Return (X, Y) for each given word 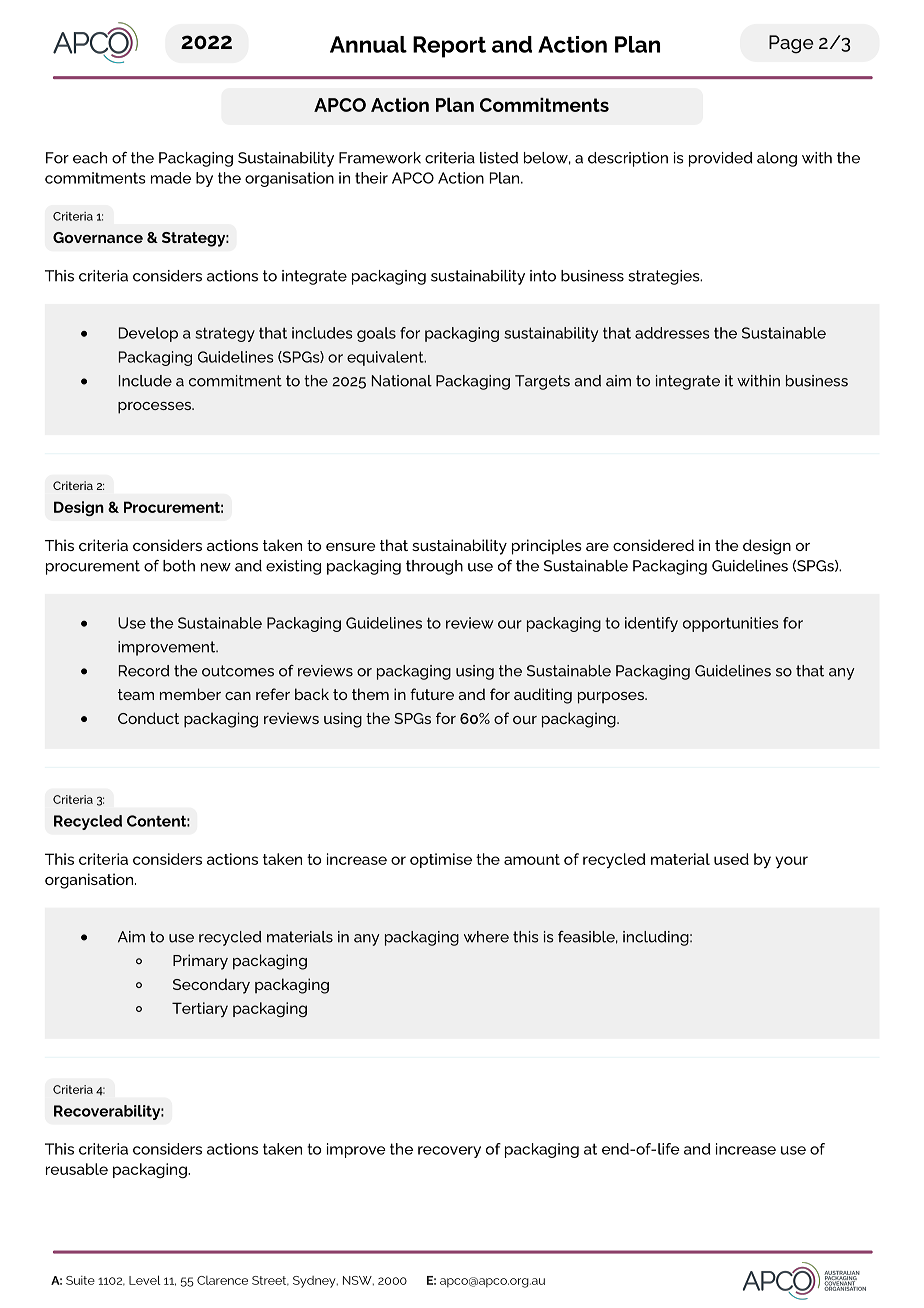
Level (145, 1280)
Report (449, 47)
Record (144, 671)
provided (721, 159)
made (171, 178)
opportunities (731, 624)
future (432, 694)
